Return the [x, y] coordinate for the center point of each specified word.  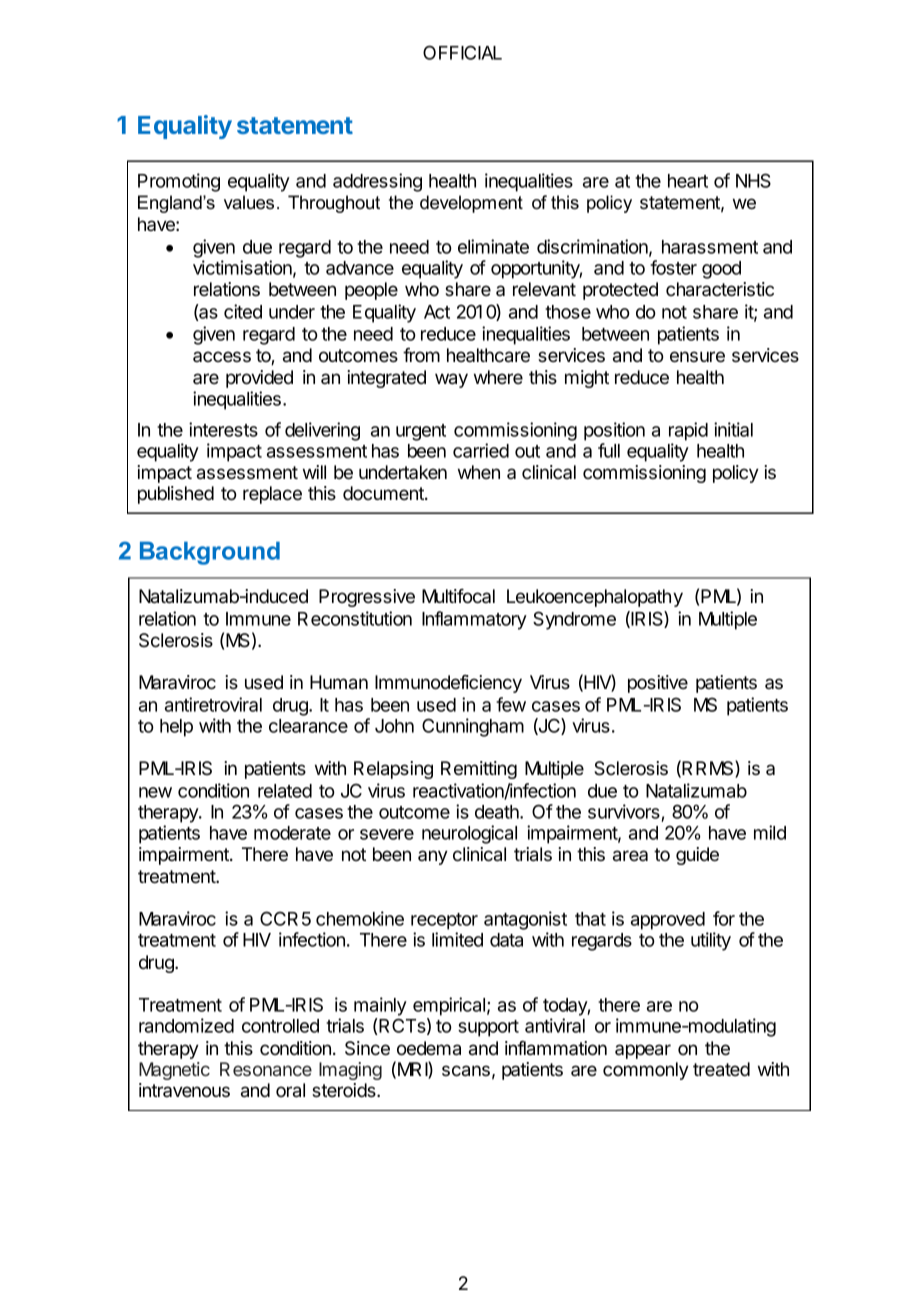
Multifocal [458, 596]
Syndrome [574, 620]
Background [210, 553]
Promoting [179, 182]
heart [688, 181]
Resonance [266, 1069]
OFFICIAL [462, 52]
